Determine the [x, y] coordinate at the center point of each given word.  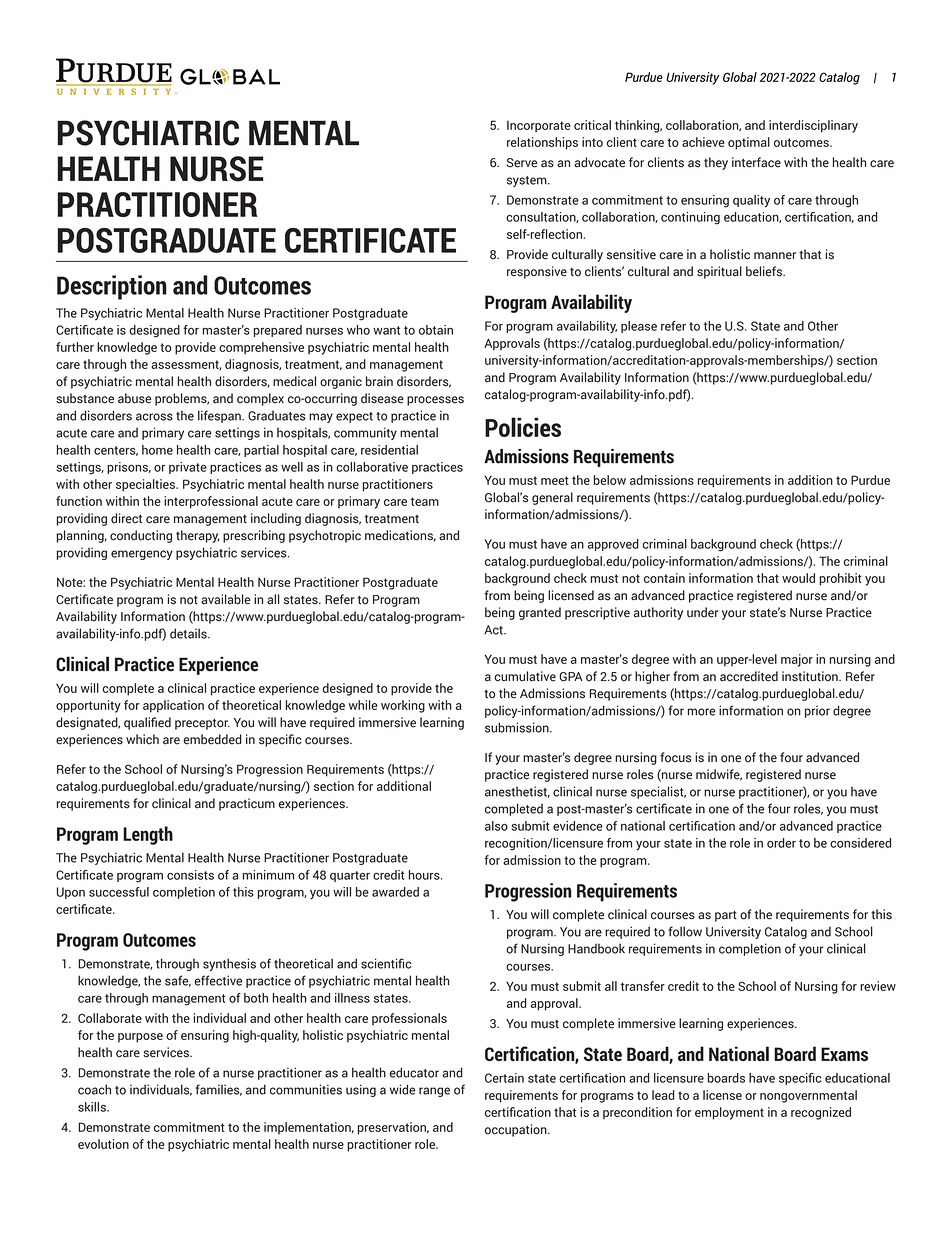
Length [148, 835]
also [496, 826]
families [219, 1090]
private [188, 468]
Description [112, 287]
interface [756, 162]
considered [860, 843]
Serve [522, 163]
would [798, 578]
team [425, 501]
